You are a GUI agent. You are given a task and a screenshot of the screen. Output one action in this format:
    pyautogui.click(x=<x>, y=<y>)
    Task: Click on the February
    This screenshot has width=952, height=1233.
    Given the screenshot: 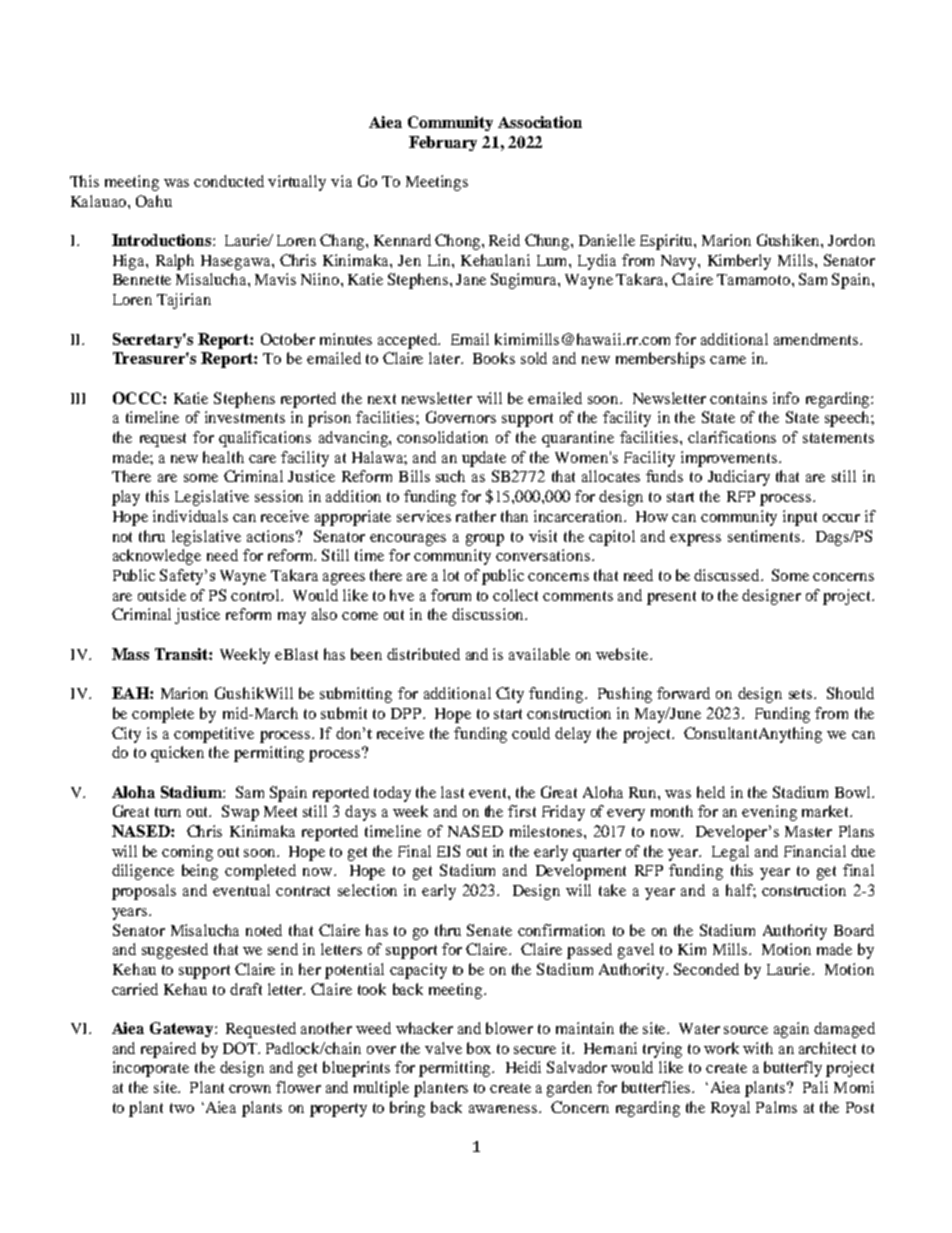 What is the action you would take?
    pyautogui.click(x=443, y=143)
